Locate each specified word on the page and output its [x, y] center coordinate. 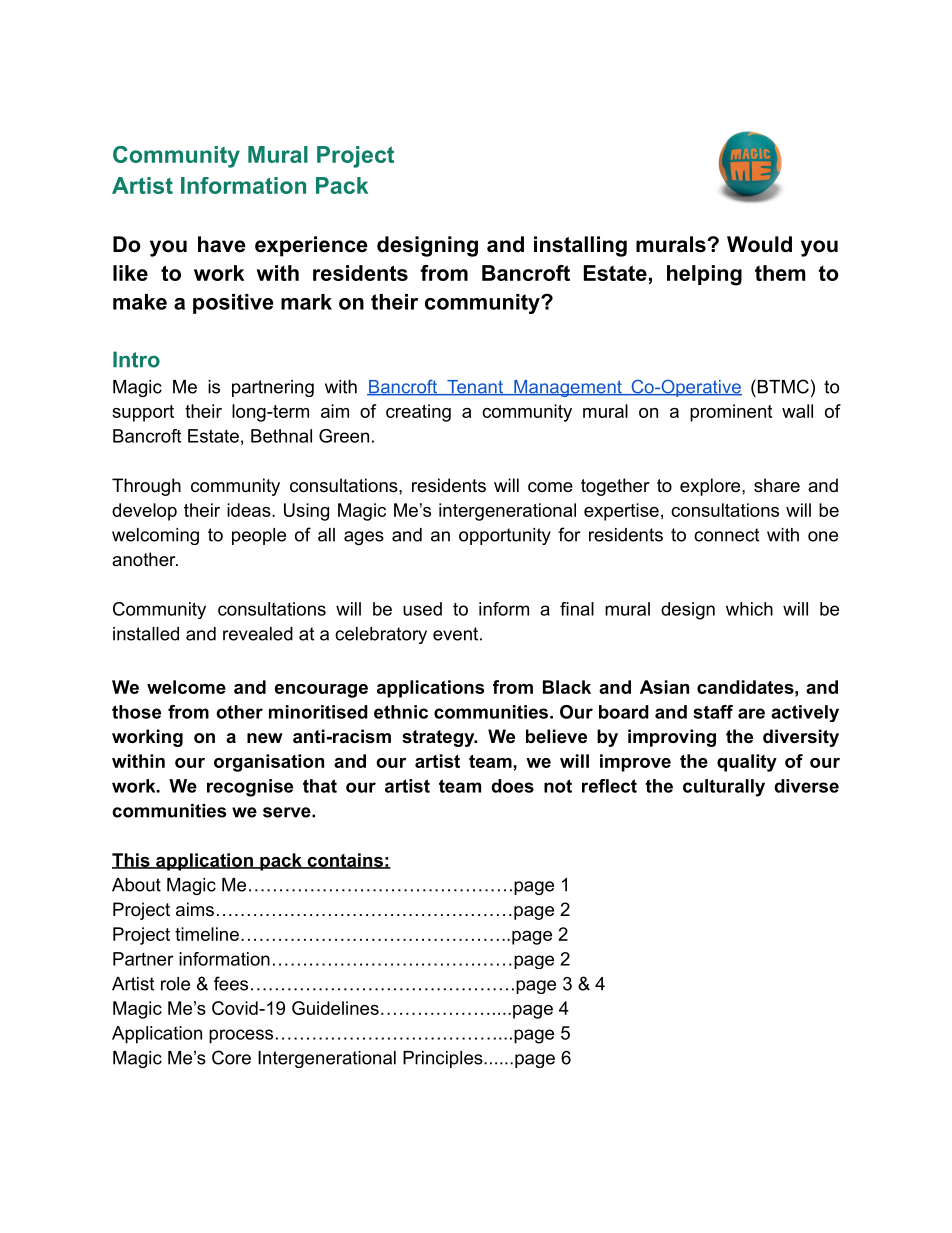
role [175, 984]
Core [231, 1057]
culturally [724, 788]
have [222, 244]
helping [704, 275]
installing [580, 246]
